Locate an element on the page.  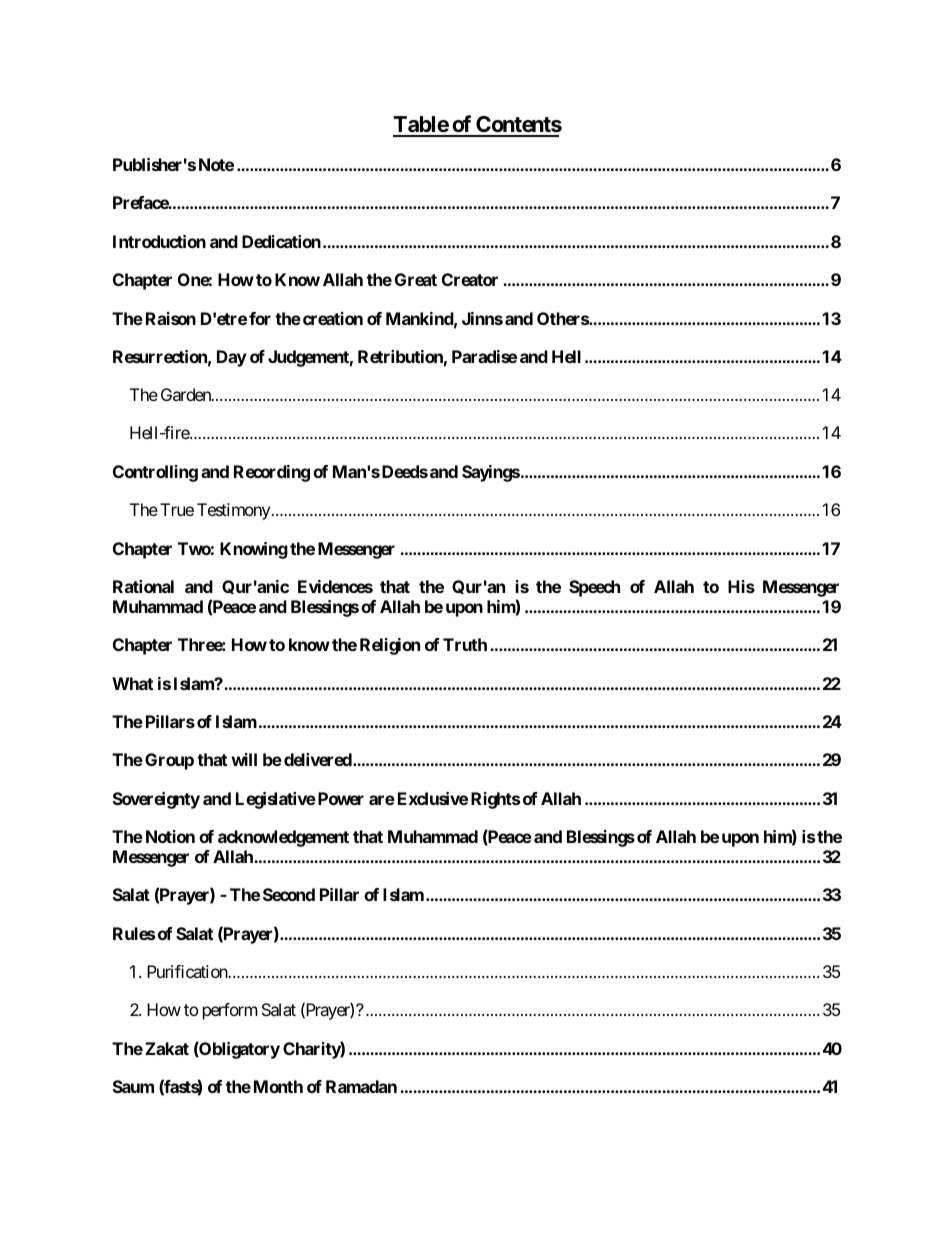
Truth is located at coordinates (465, 644).
